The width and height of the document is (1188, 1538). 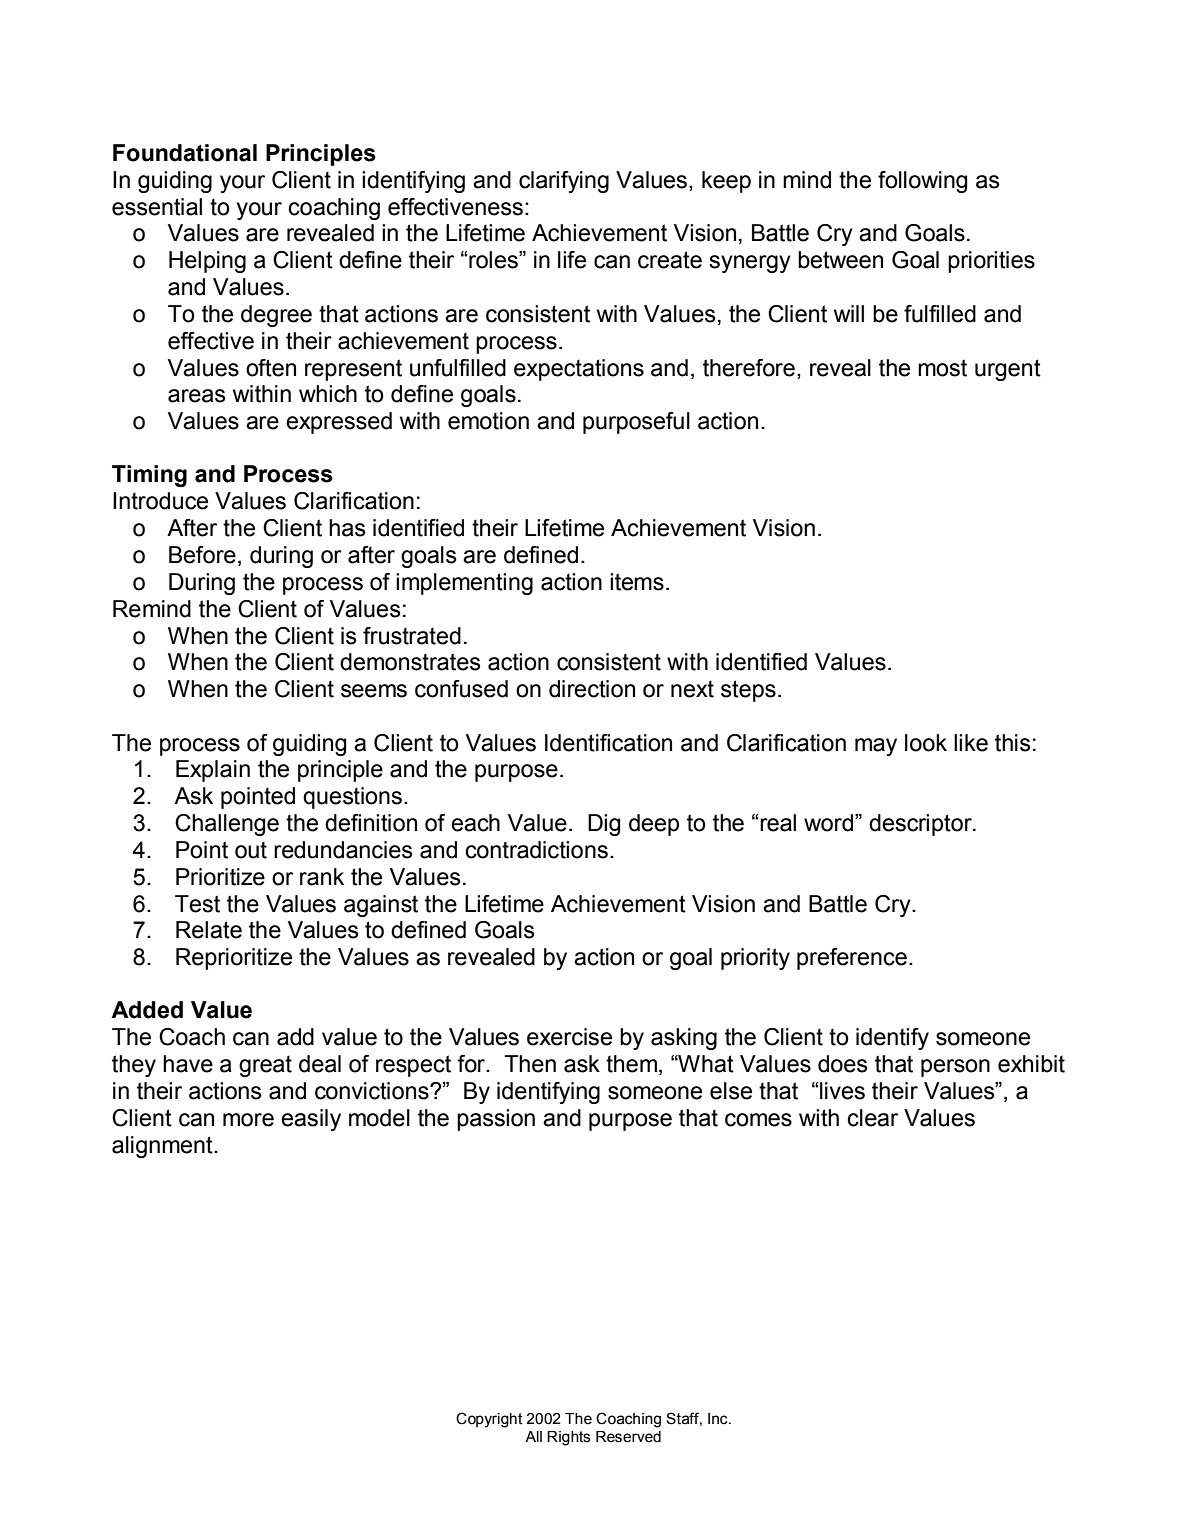 What do you see at coordinates (569, 1037) in the document?
I see `exercise` at bounding box center [569, 1037].
